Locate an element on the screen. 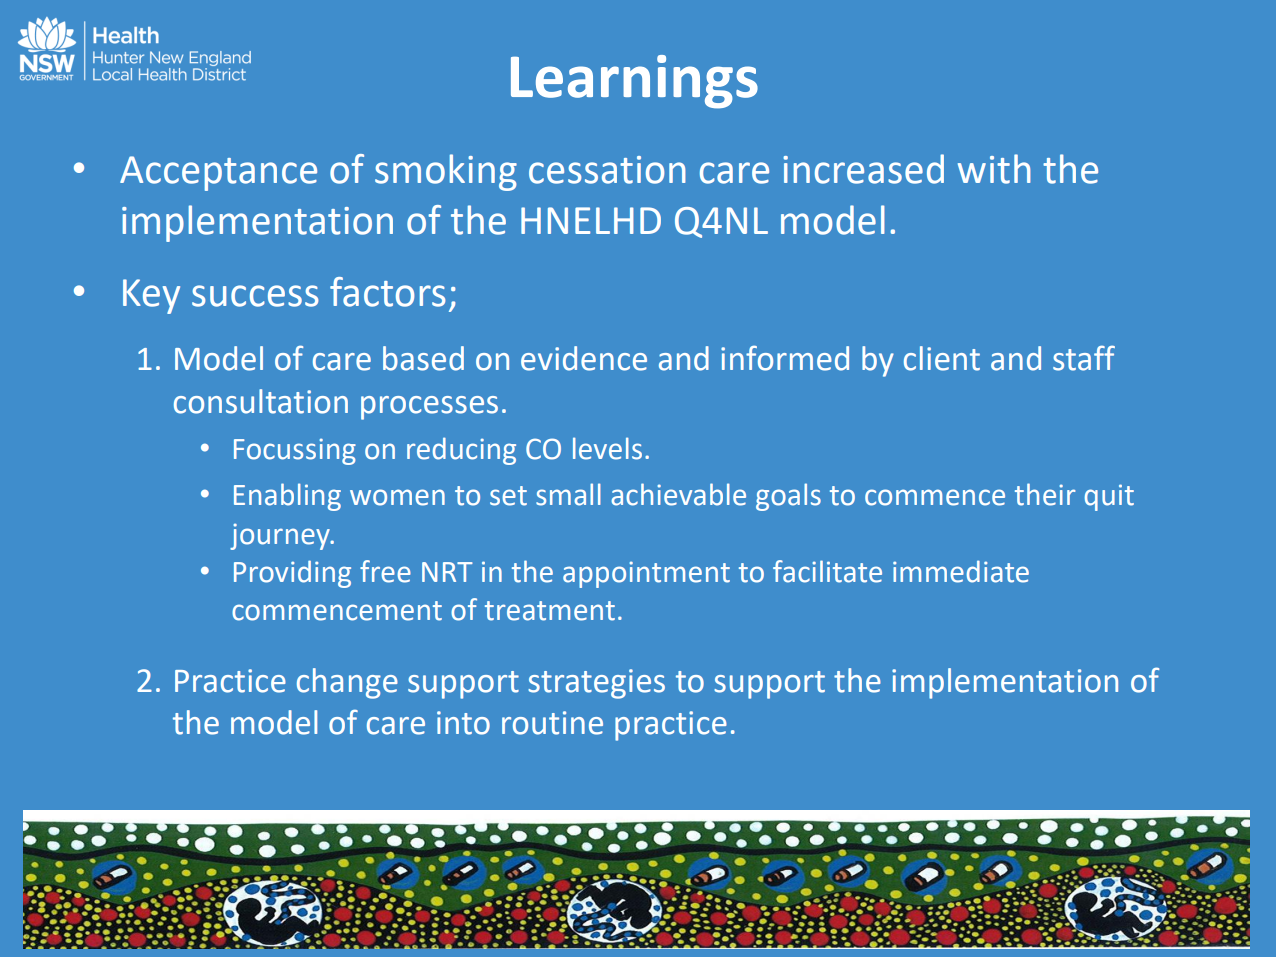 The width and height of the screenshot is (1276, 957). client is located at coordinates (942, 358).
